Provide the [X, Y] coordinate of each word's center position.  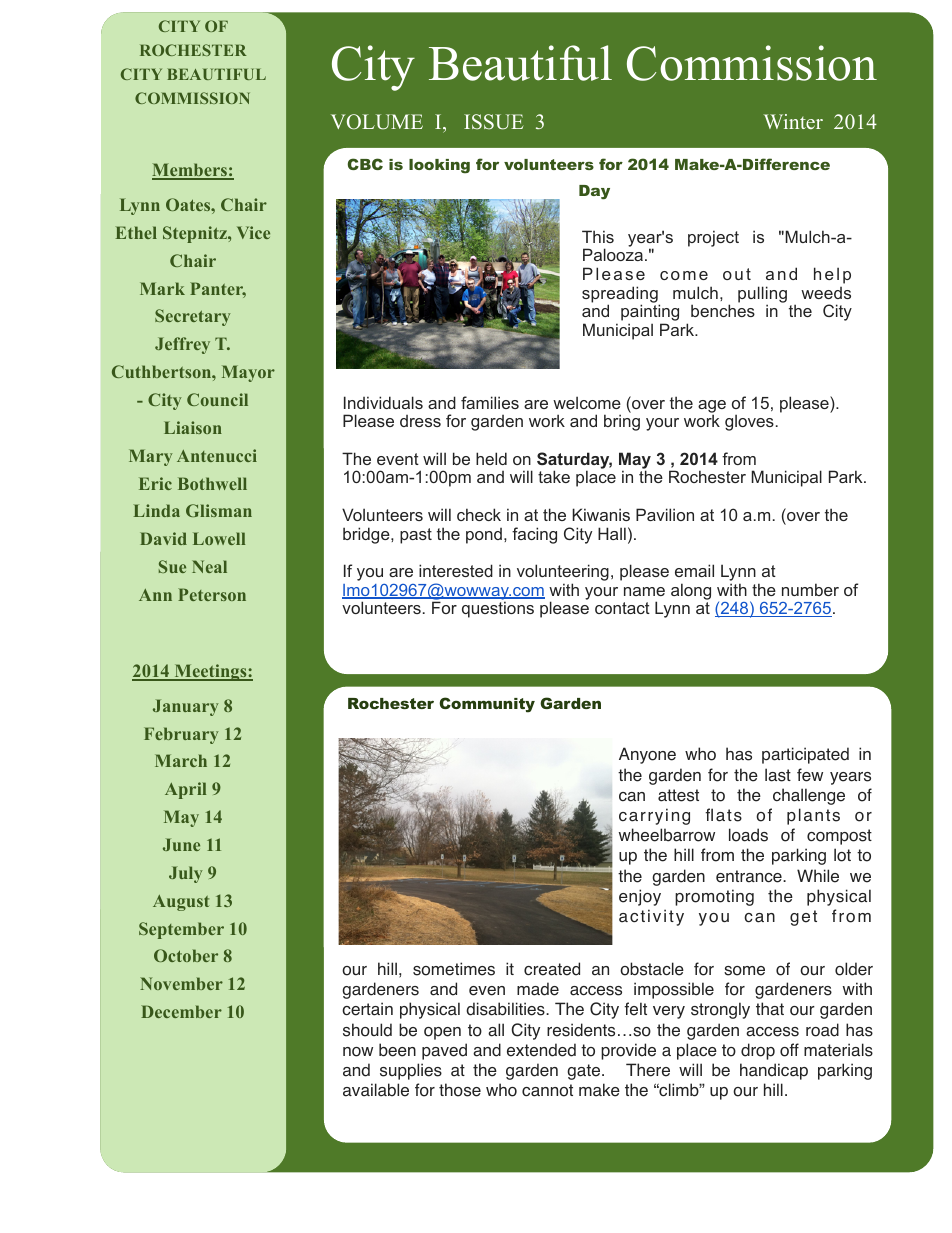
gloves [749, 422]
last [778, 775]
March [181, 760]
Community [487, 705]
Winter [793, 121]
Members [190, 171]
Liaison [193, 427]
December [181, 1011]
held [491, 458]
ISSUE [493, 122]
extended [541, 1050]
